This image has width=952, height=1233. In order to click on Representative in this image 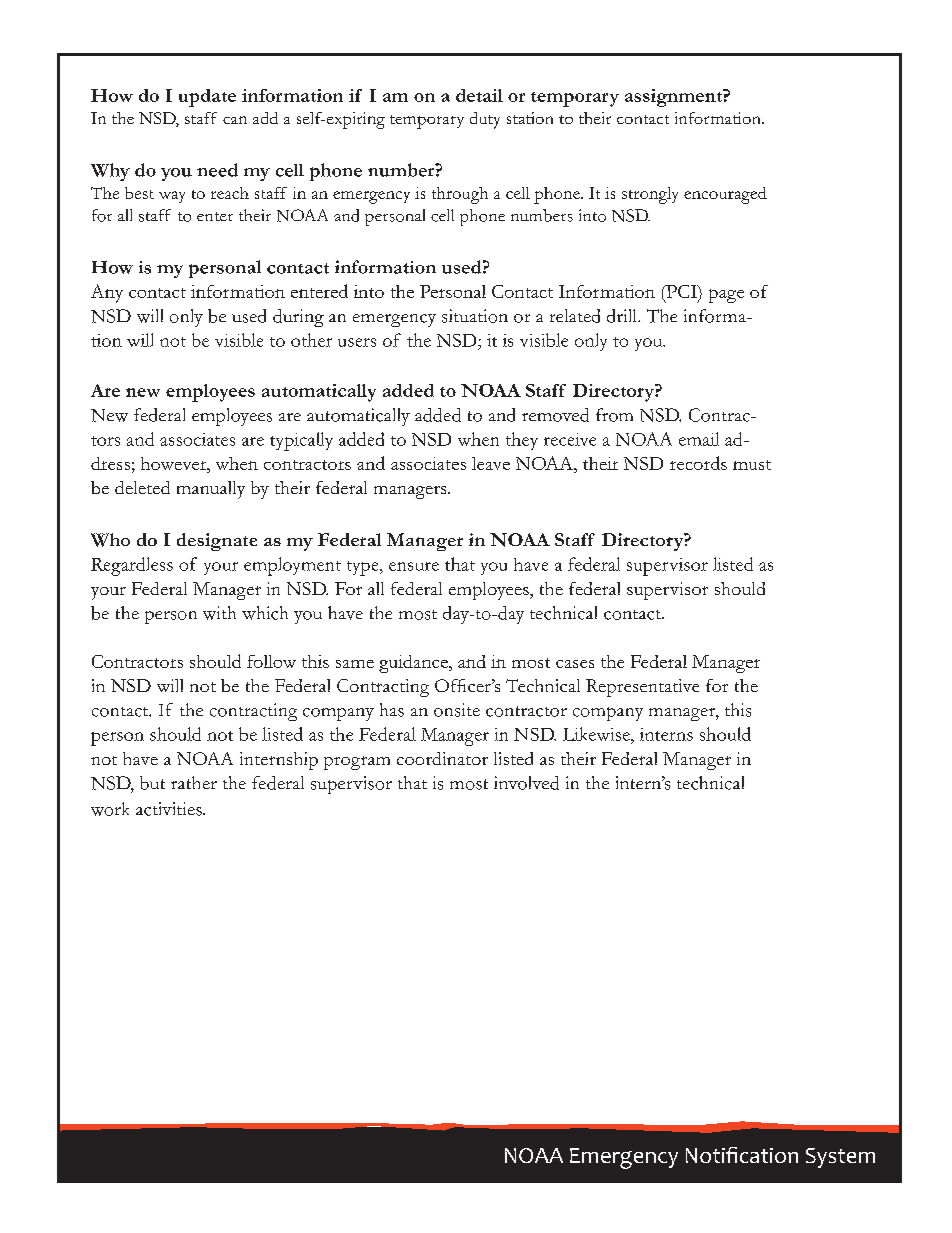, I will do `click(642, 688)`.
